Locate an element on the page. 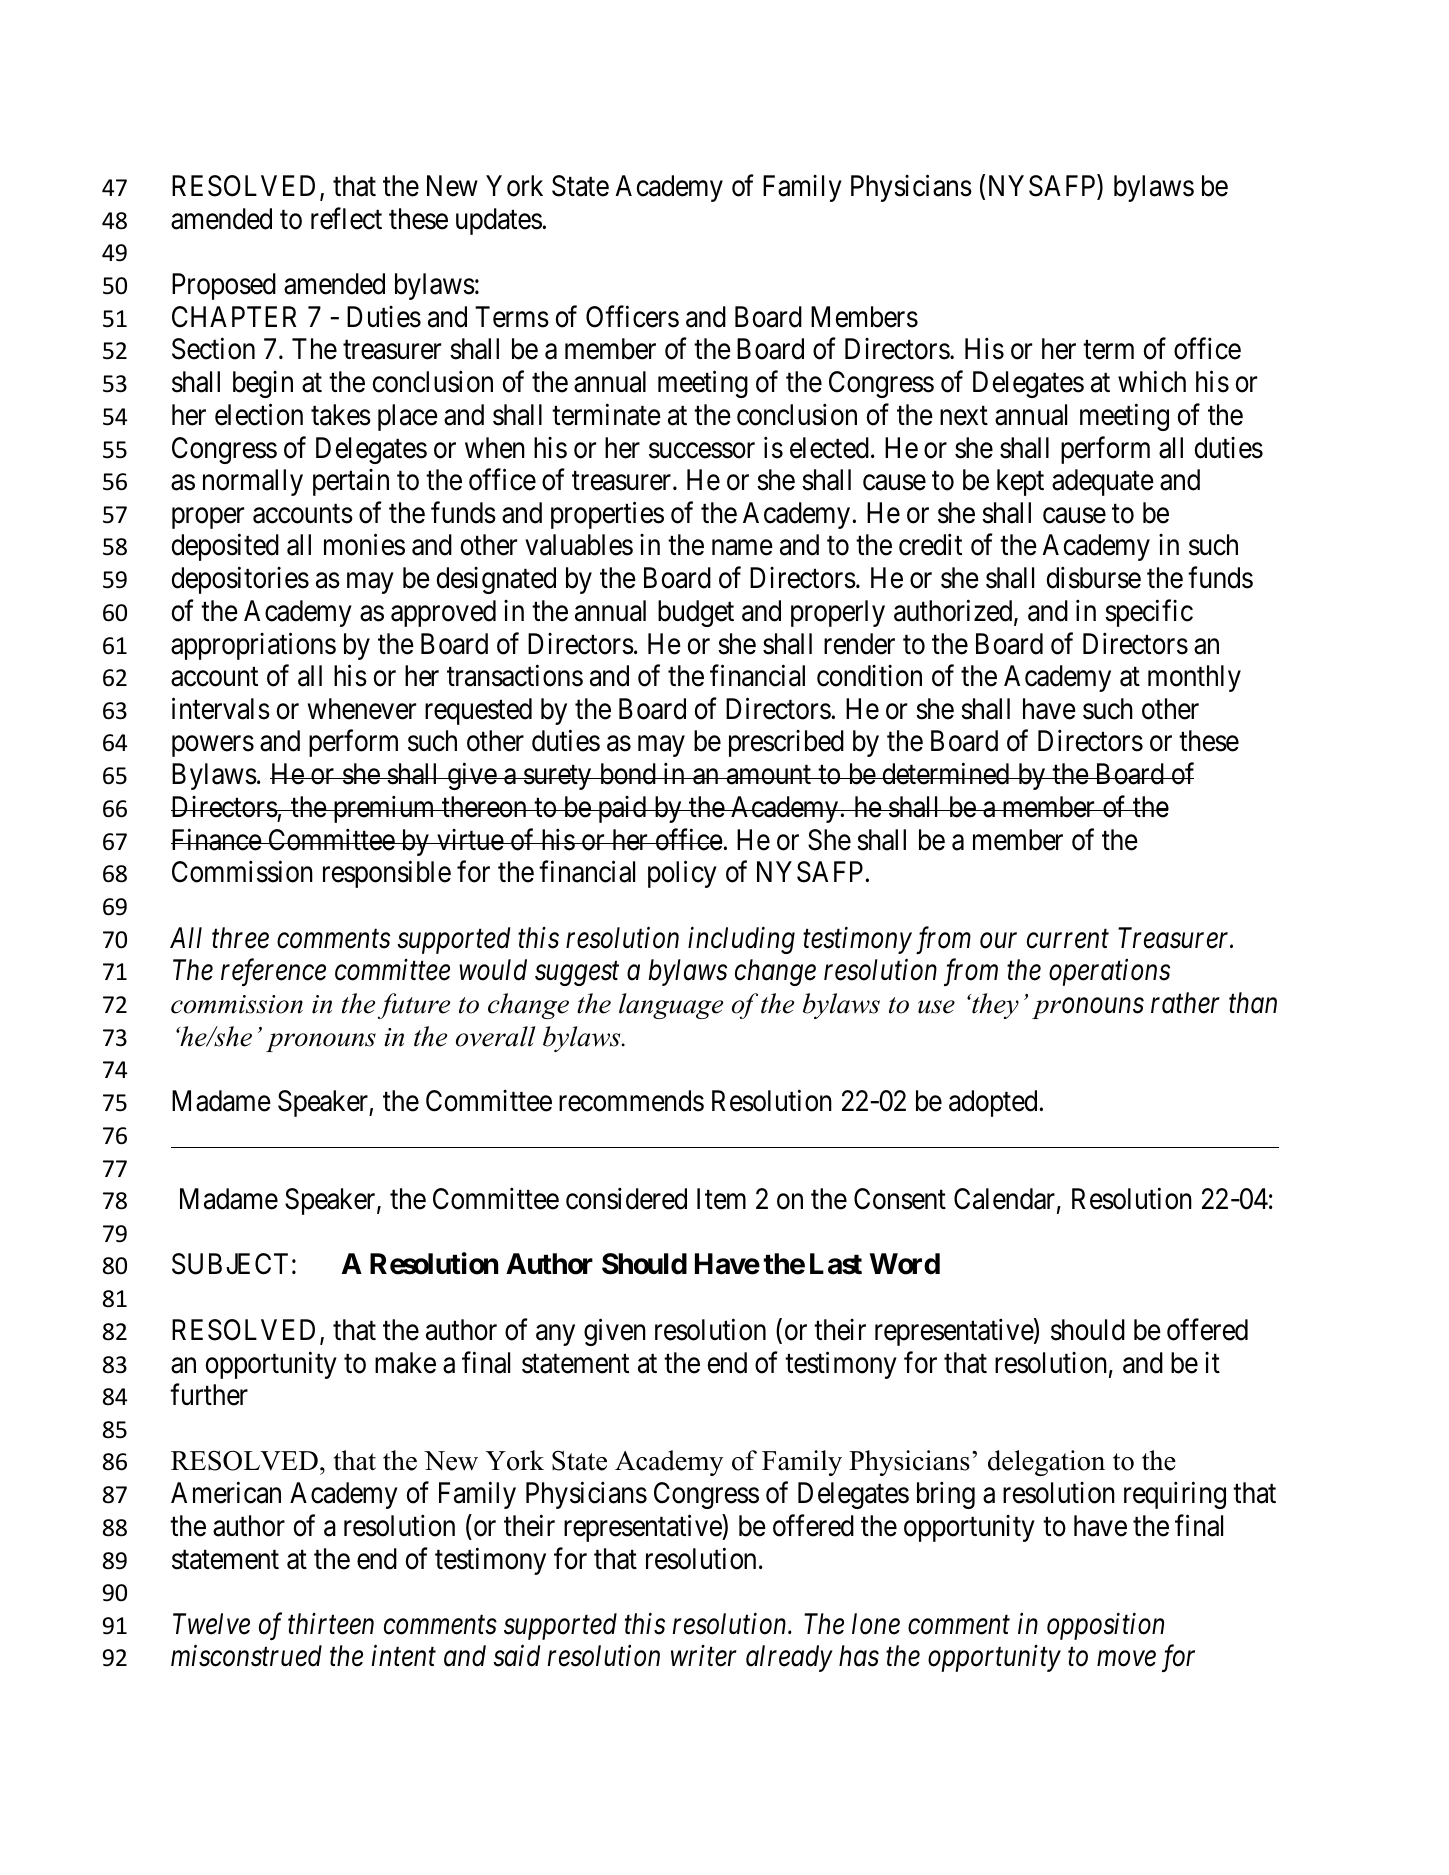 The image size is (1449, 1875). successor is located at coordinates (702, 451).
